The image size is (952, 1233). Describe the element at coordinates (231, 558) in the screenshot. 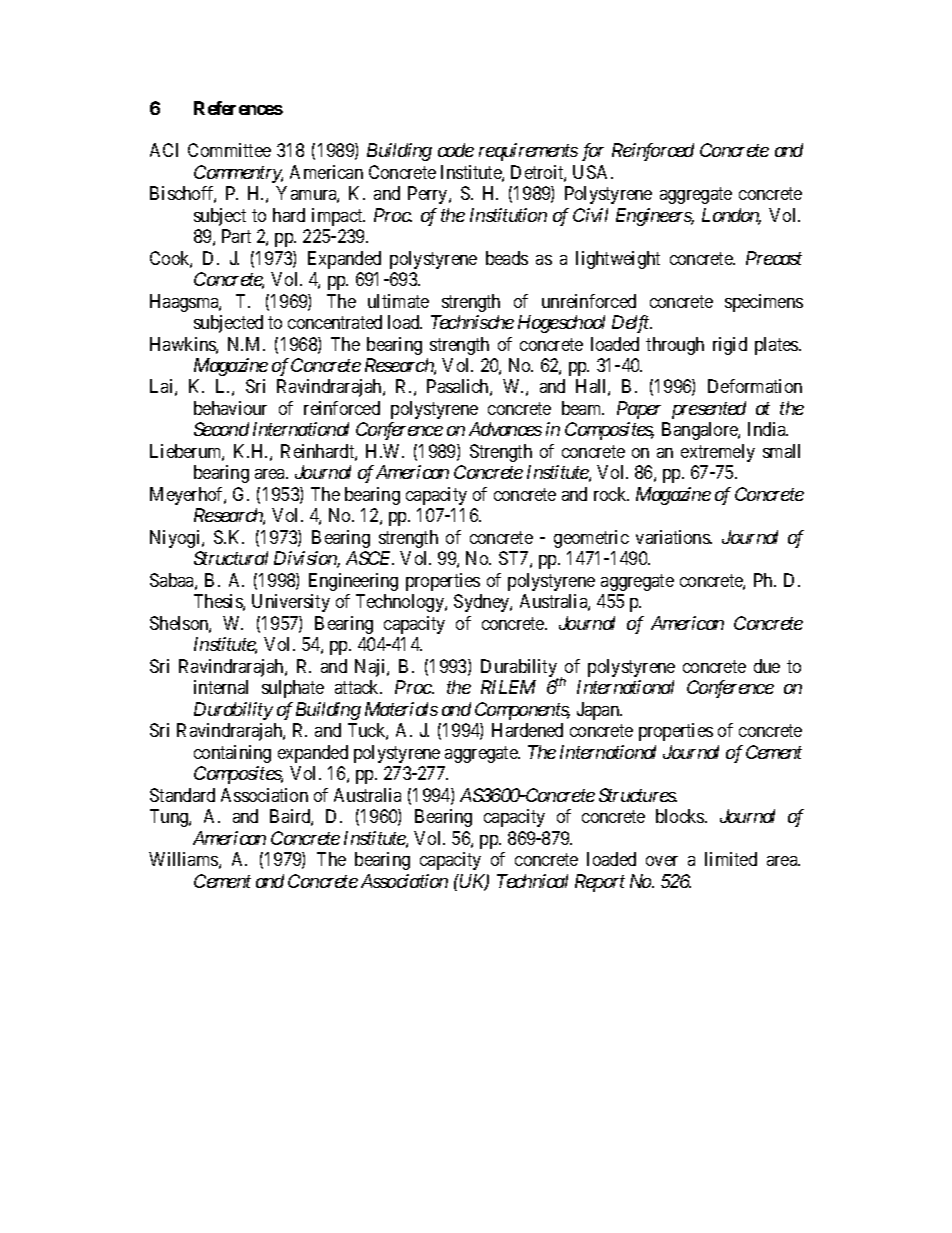

I see `Structural` at that location.
